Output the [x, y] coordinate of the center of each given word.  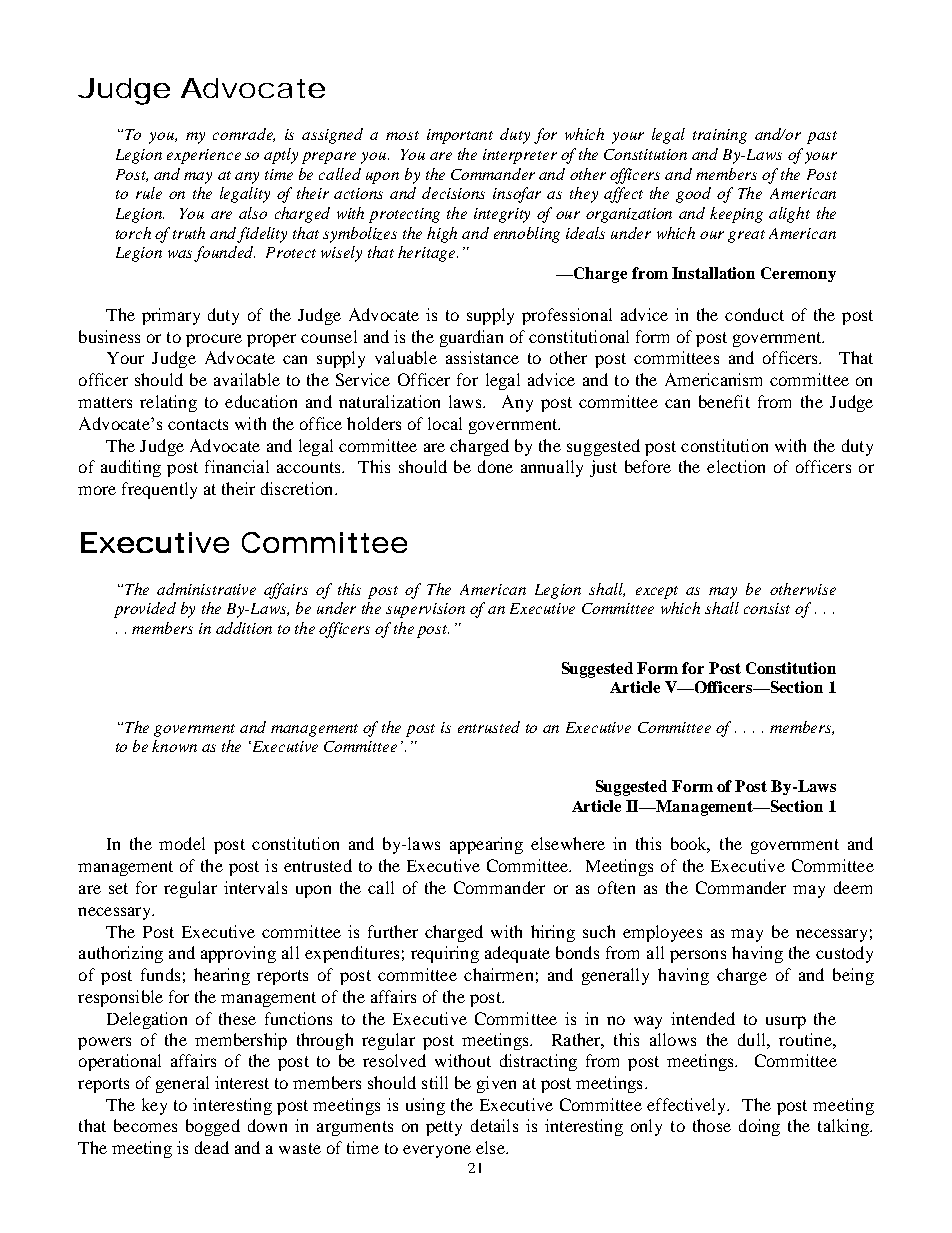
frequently [159, 490]
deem [853, 887]
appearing [486, 845]
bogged [213, 1127]
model [182, 843]
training [720, 136]
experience [204, 156]
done [495, 466]
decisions [453, 193]
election [736, 466]
